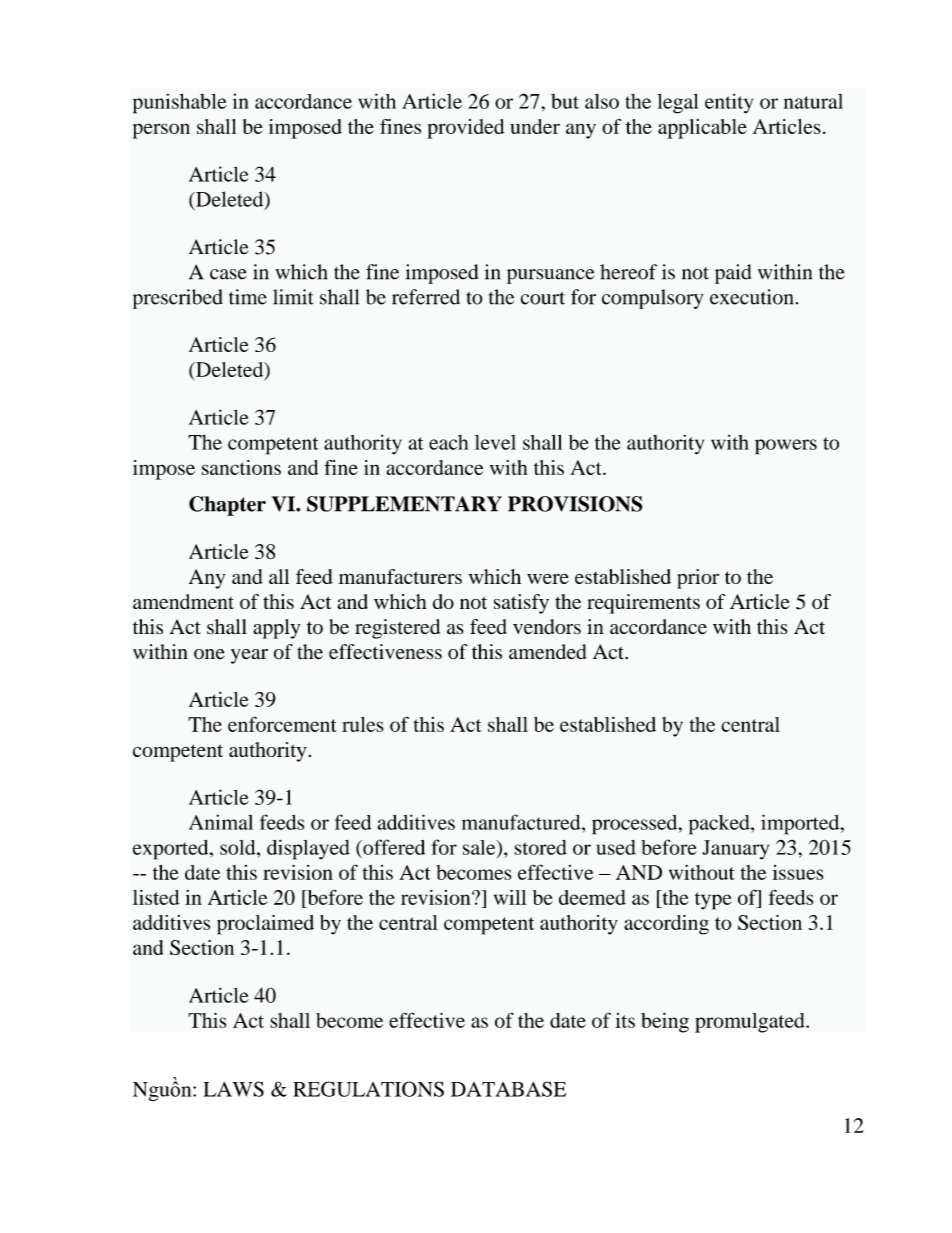  Describe the element at coordinates (702, 129) in the page. I see `applicable` at that location.
